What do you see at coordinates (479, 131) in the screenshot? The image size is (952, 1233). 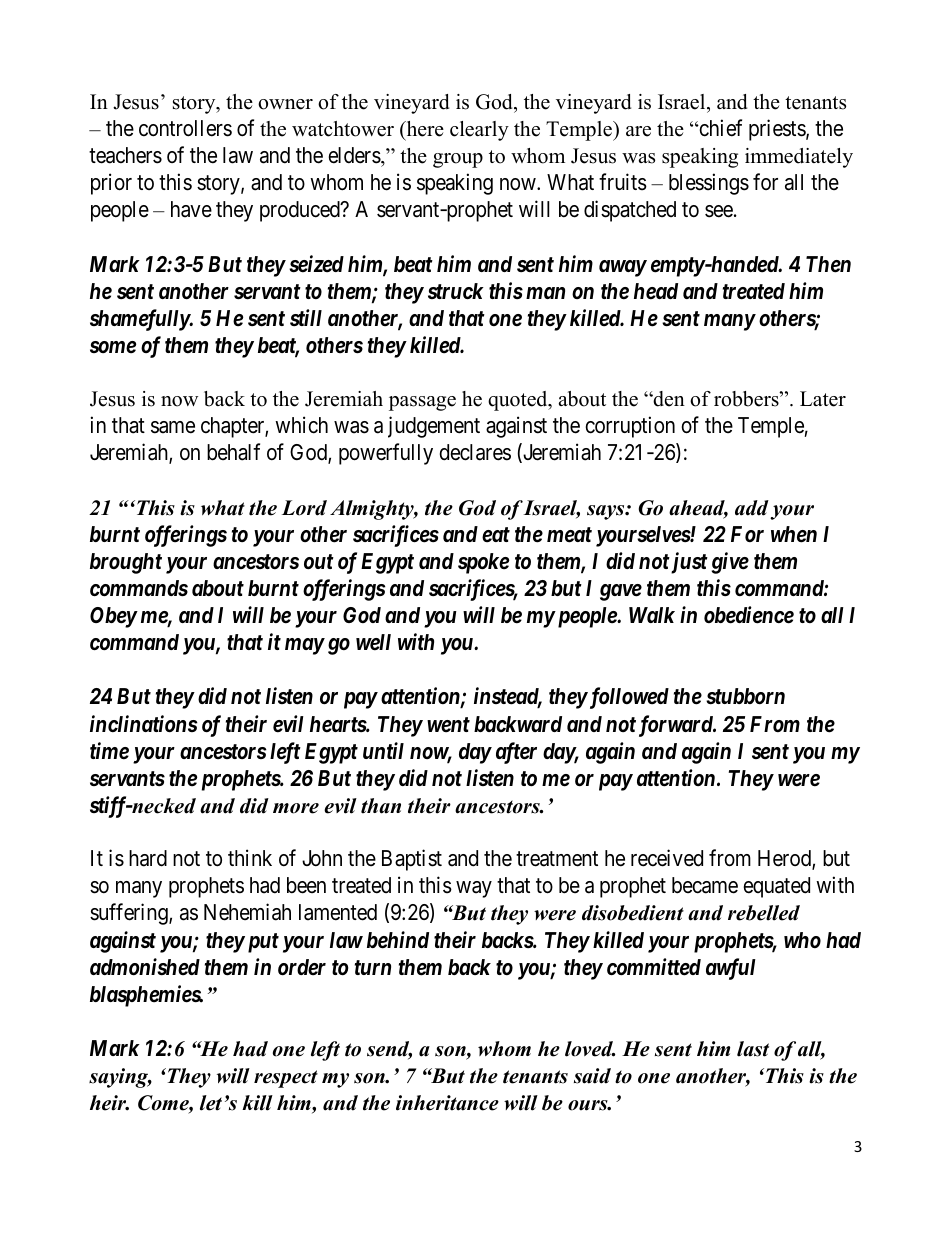 I see `clearly` at bounding box center [479, 131].
